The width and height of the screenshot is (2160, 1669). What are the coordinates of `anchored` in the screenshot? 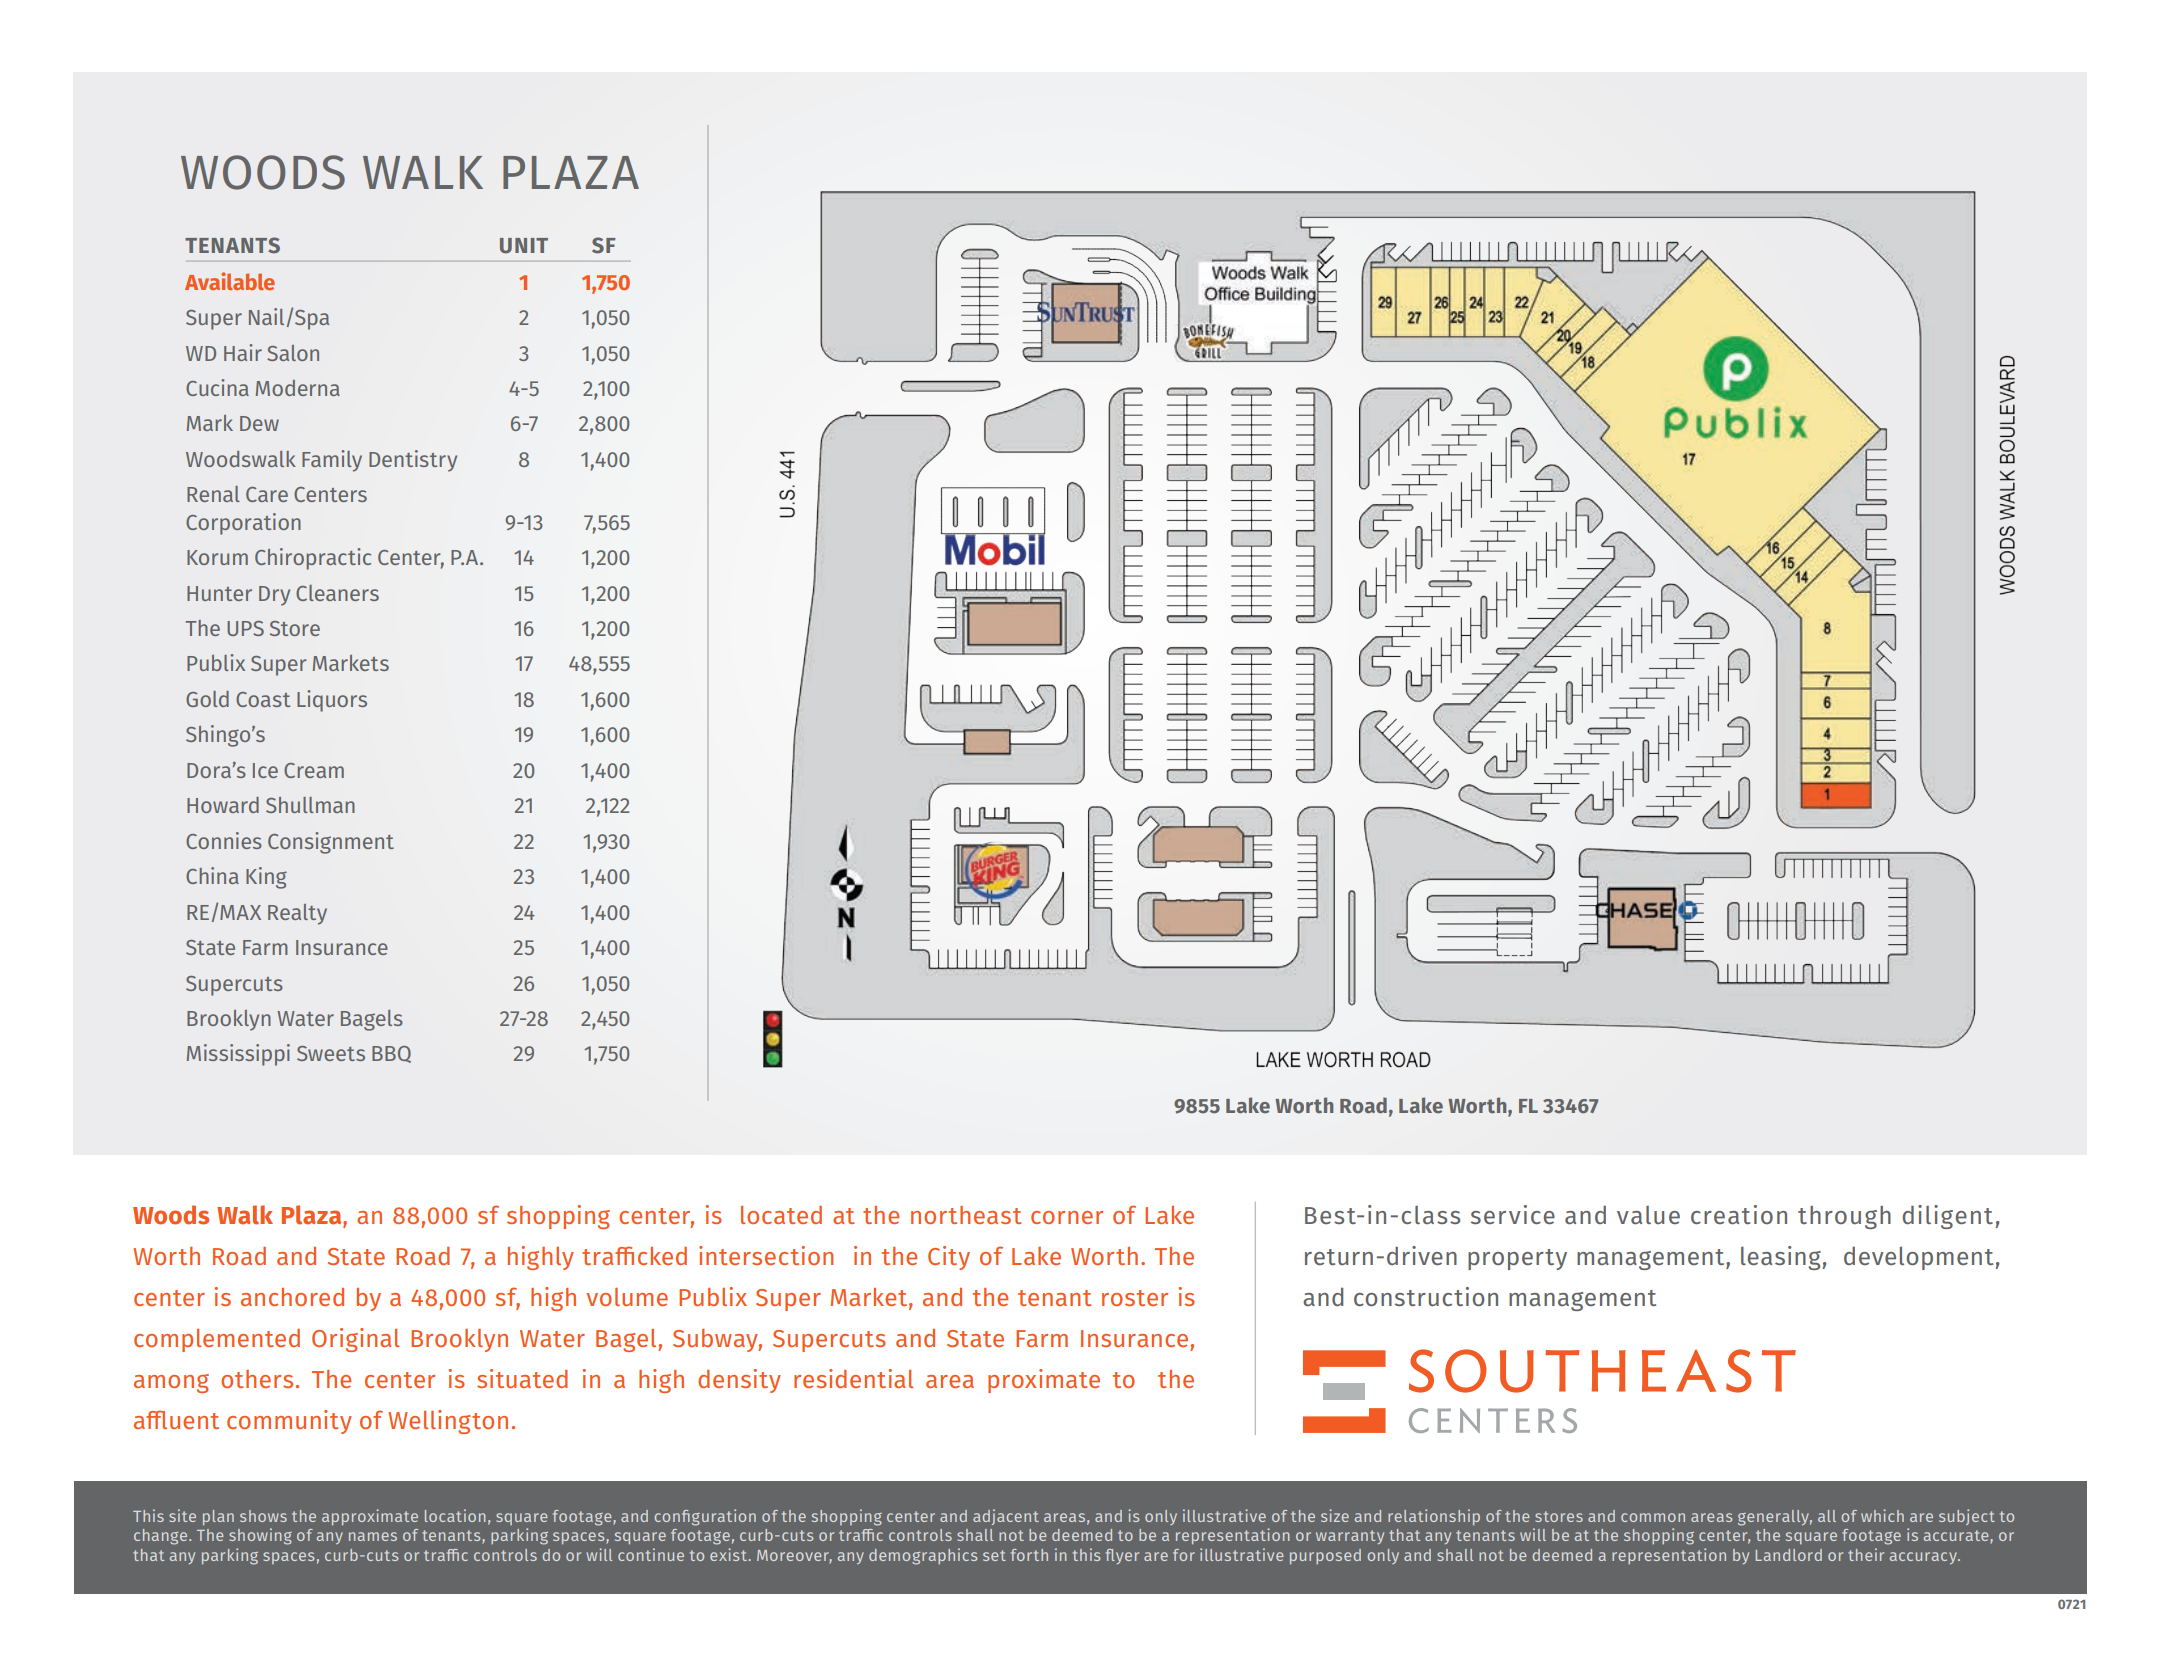 It's located at (292, 1297).
